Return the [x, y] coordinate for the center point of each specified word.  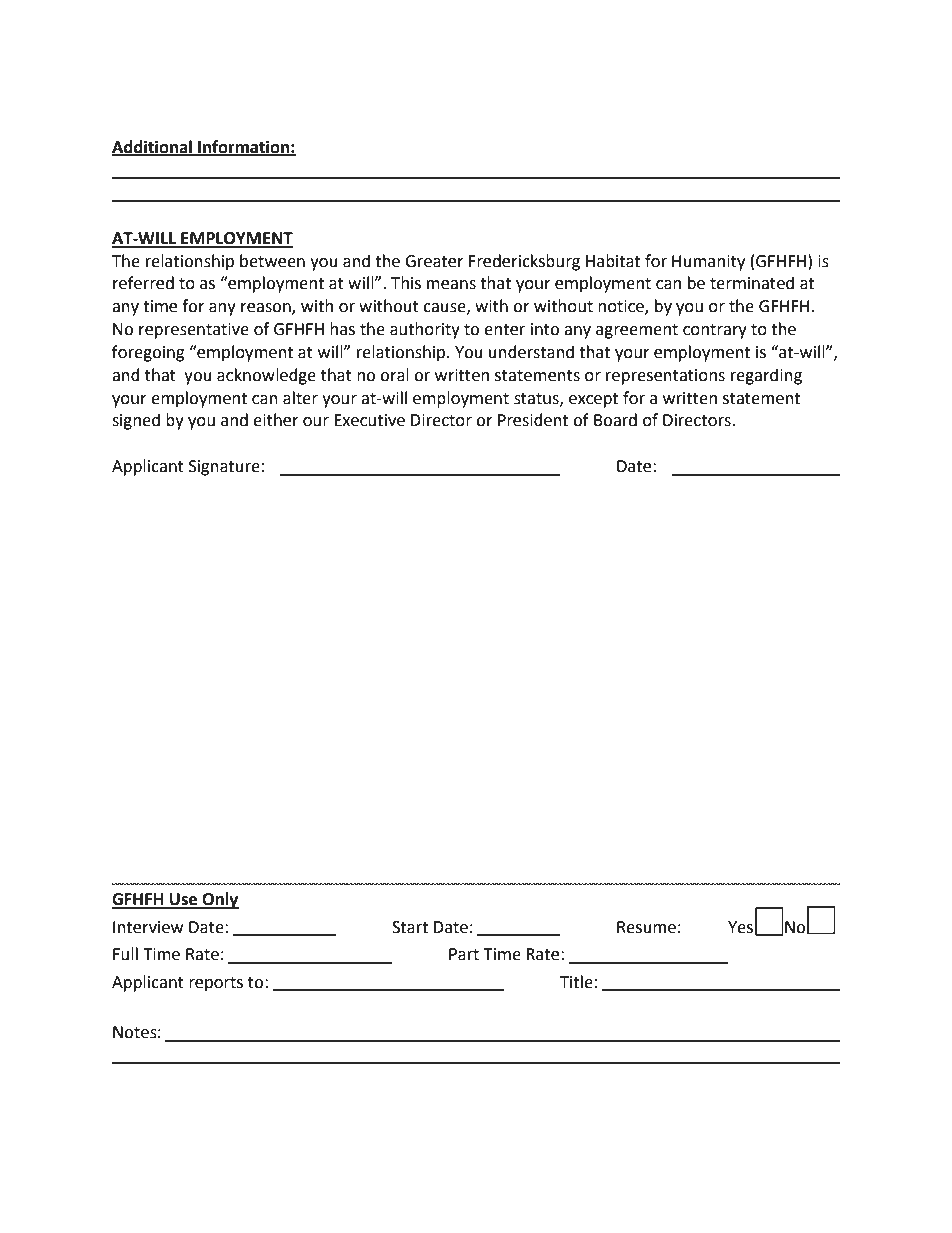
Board [615, 420]
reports [216, 984]
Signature [224, 468]
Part [464, 954]
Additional [153, 147]
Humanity [708, 263]
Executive [369, 420]
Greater [434, 261]
